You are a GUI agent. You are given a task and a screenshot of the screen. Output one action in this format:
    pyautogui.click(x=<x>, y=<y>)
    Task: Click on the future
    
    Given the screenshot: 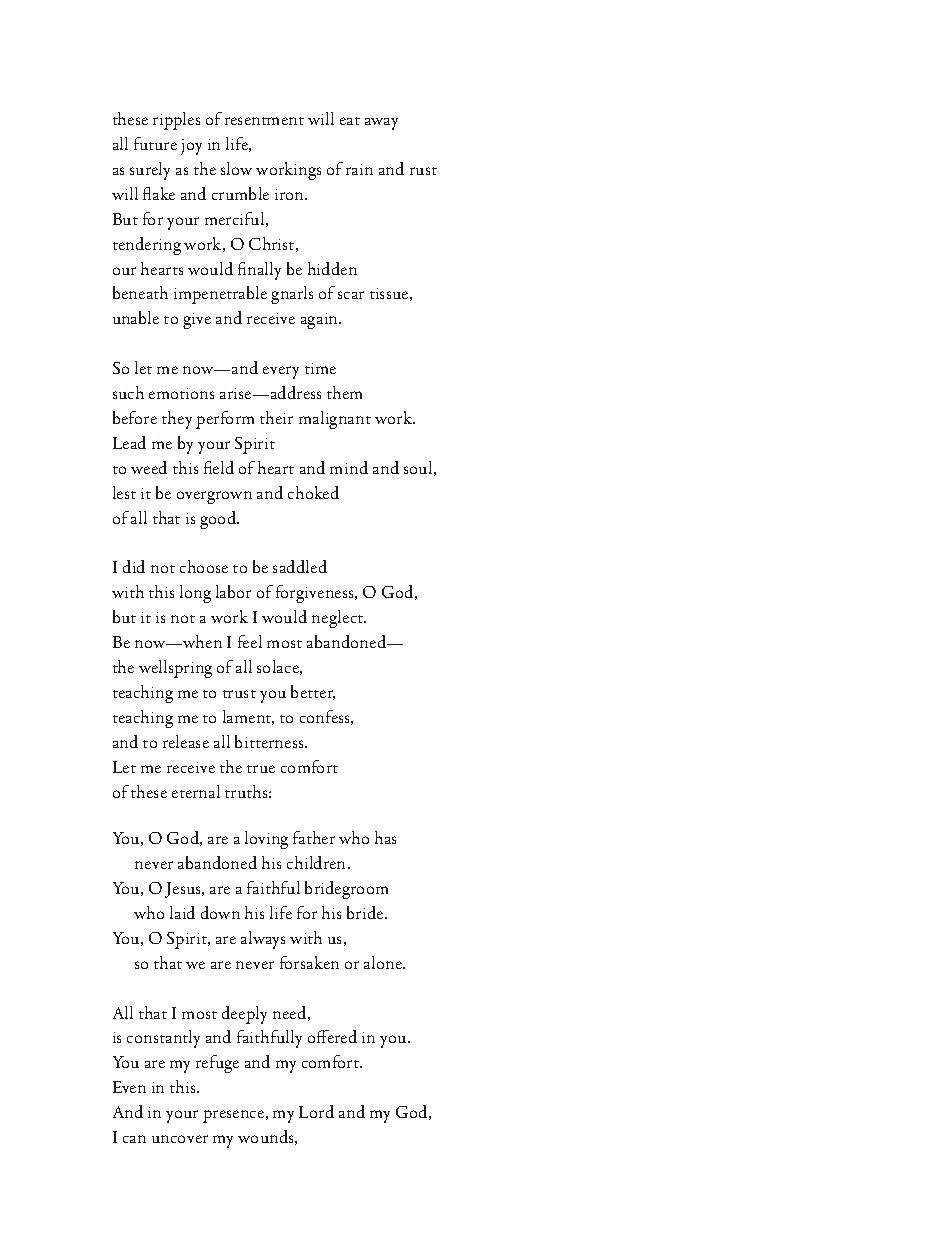 What is the action you would take?
    pyautogui.click(x=155, y=143)
